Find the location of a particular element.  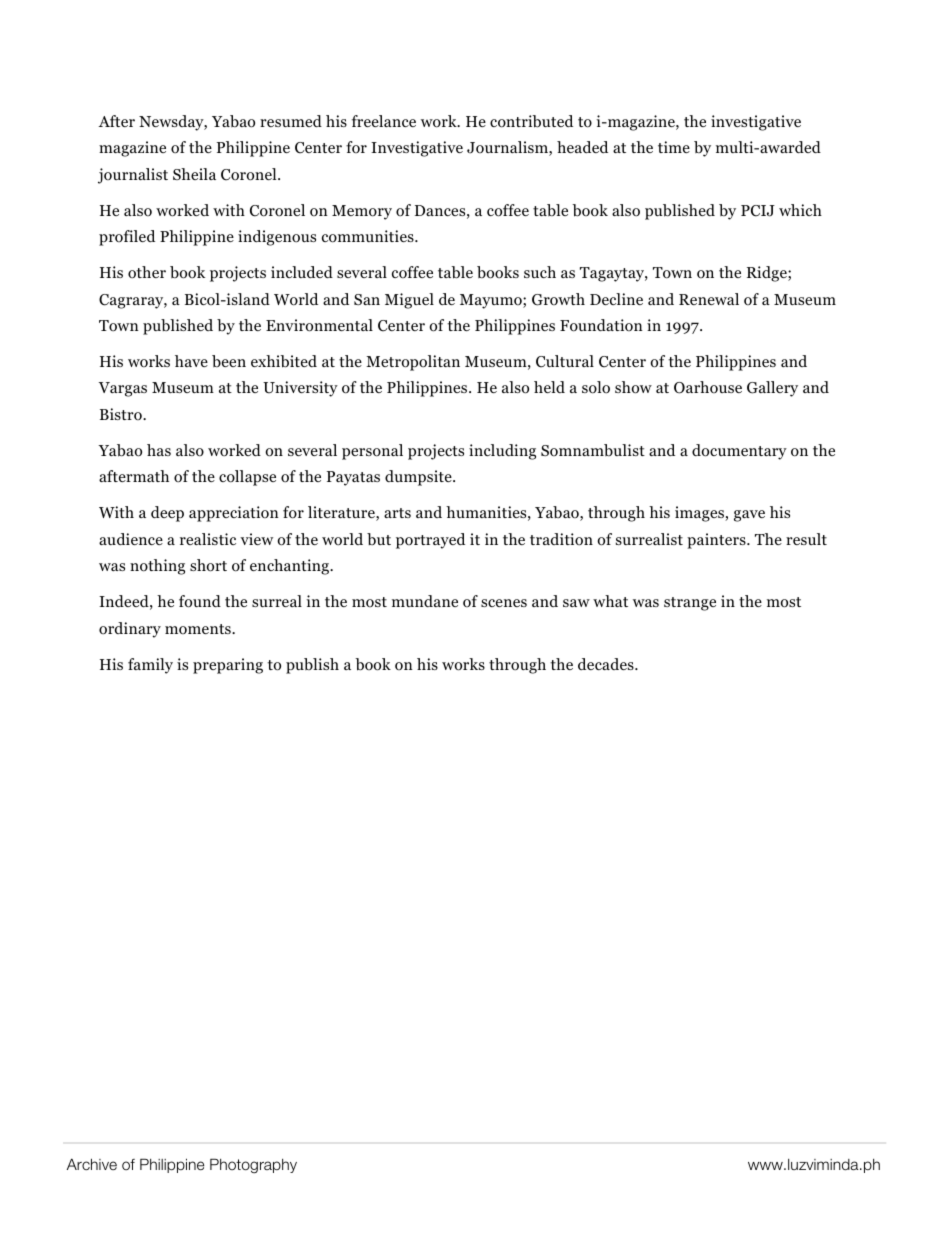

Metropolitan is located at coordinates (413, 363).
